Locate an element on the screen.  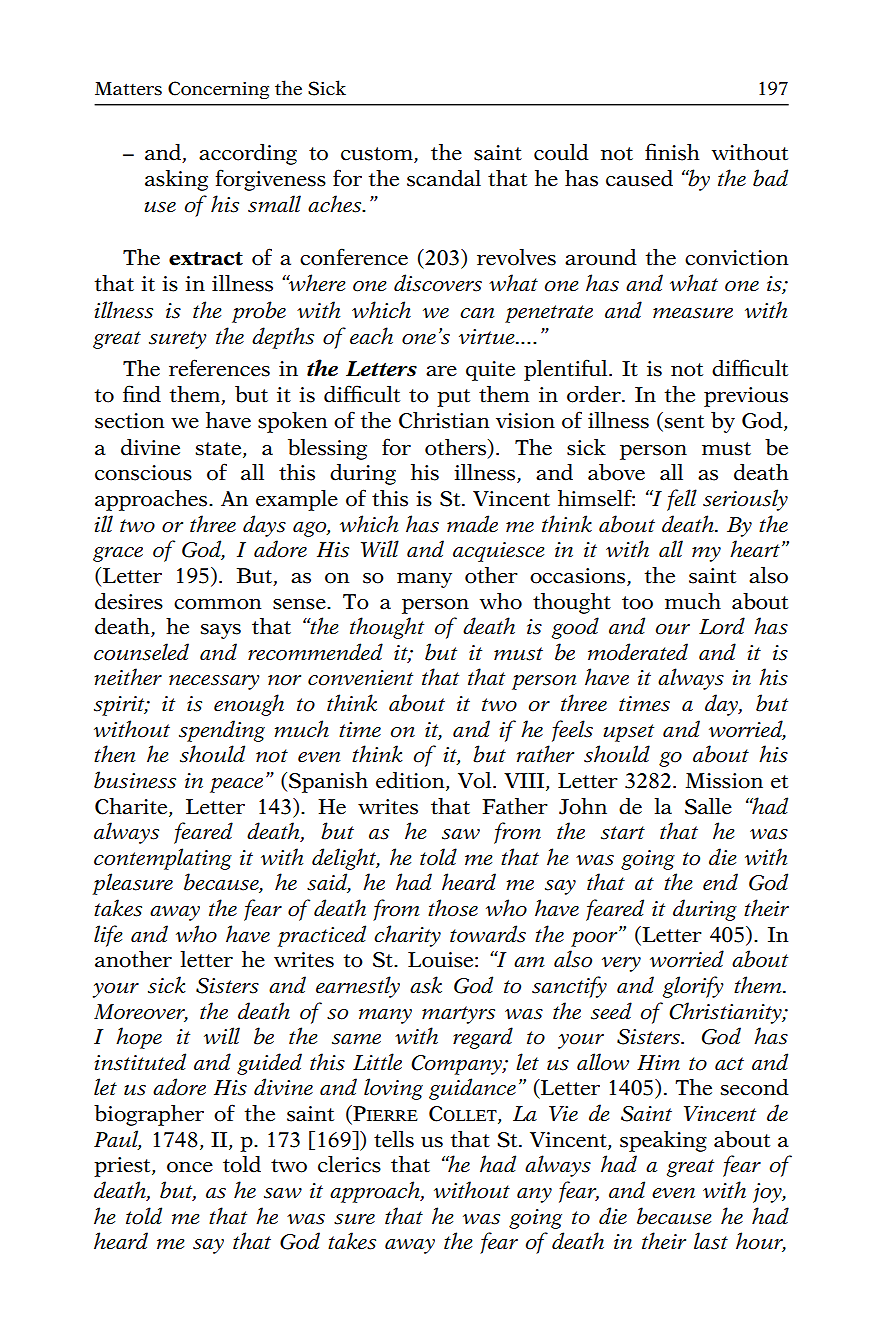
those is located at coordinates (453, 908).
